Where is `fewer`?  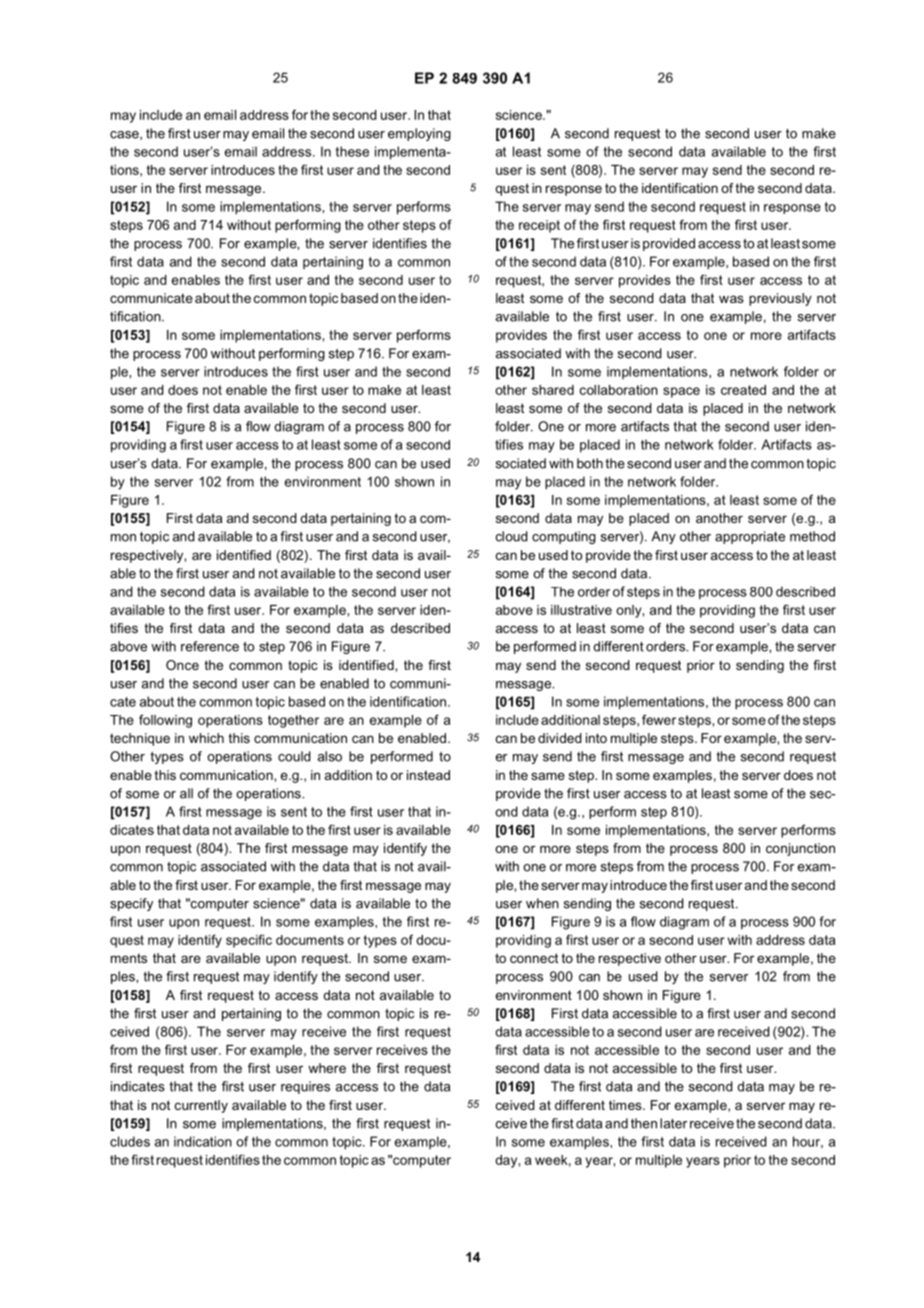 fewer is located at coordinates (659, 719).
